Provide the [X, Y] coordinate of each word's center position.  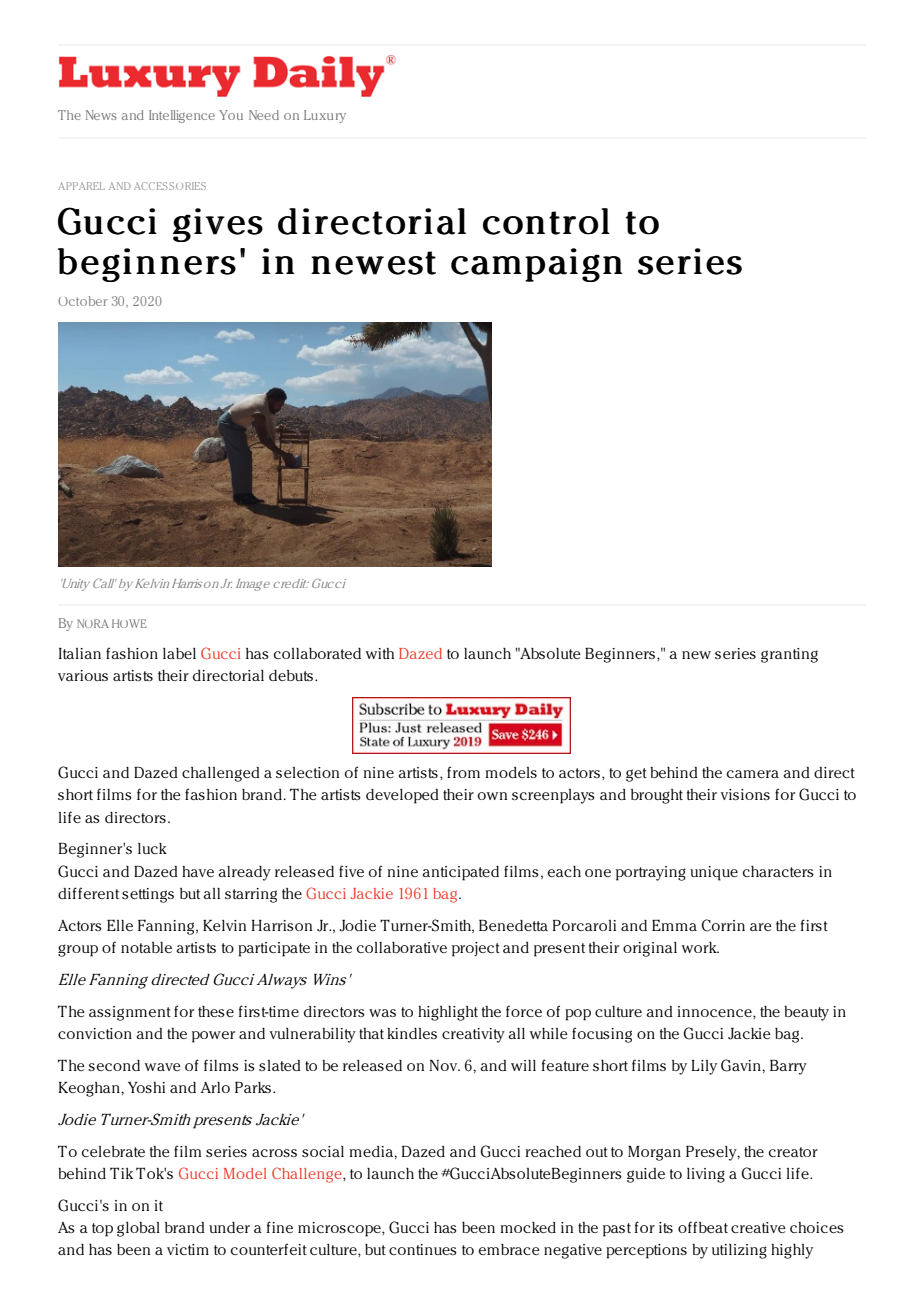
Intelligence [182, 116]
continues [423, 1249]
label [179, 653]
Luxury [325, 116]
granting [789, 655]
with [380, 653]
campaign [537, 265]
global [138, 1229]
